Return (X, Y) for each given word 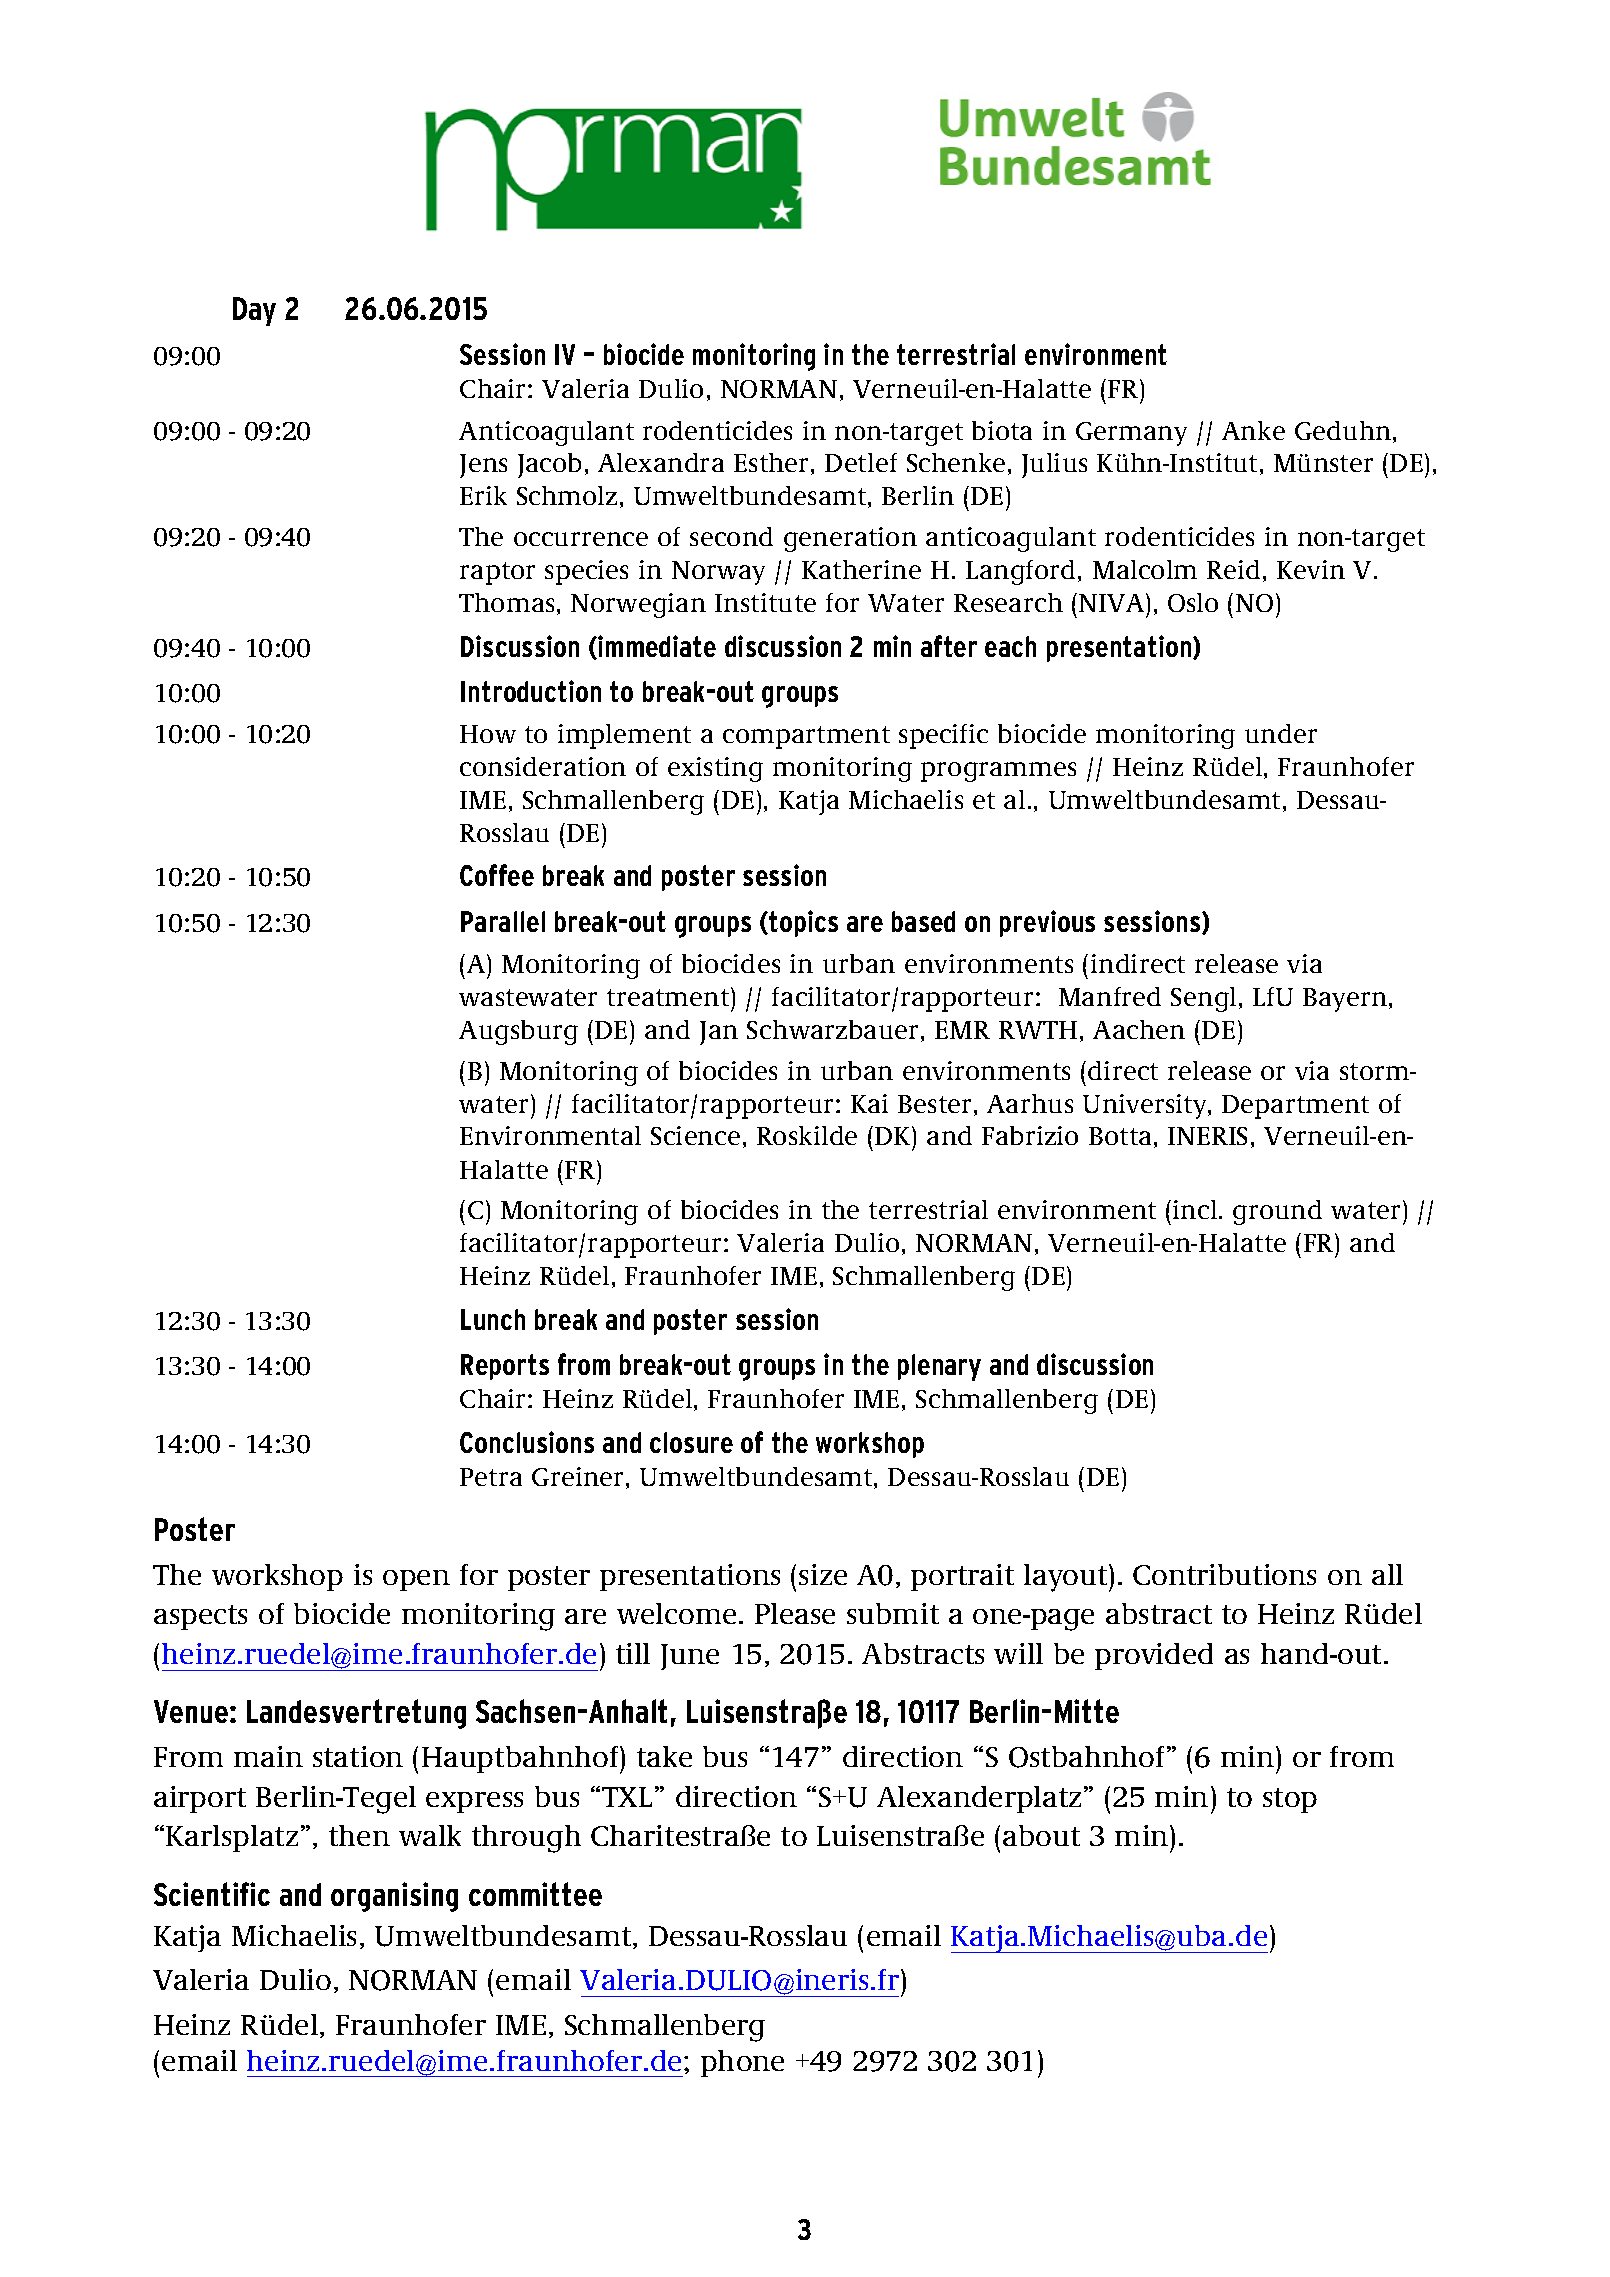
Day (254, 311)
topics (802, 923)
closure (691, 1442)
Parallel (503, 921)
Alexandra (661, 462)
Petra (491, 1477)
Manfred (1110, 996)
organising (394, 1897)
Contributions (1224, 1574)
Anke (1253, 430)
